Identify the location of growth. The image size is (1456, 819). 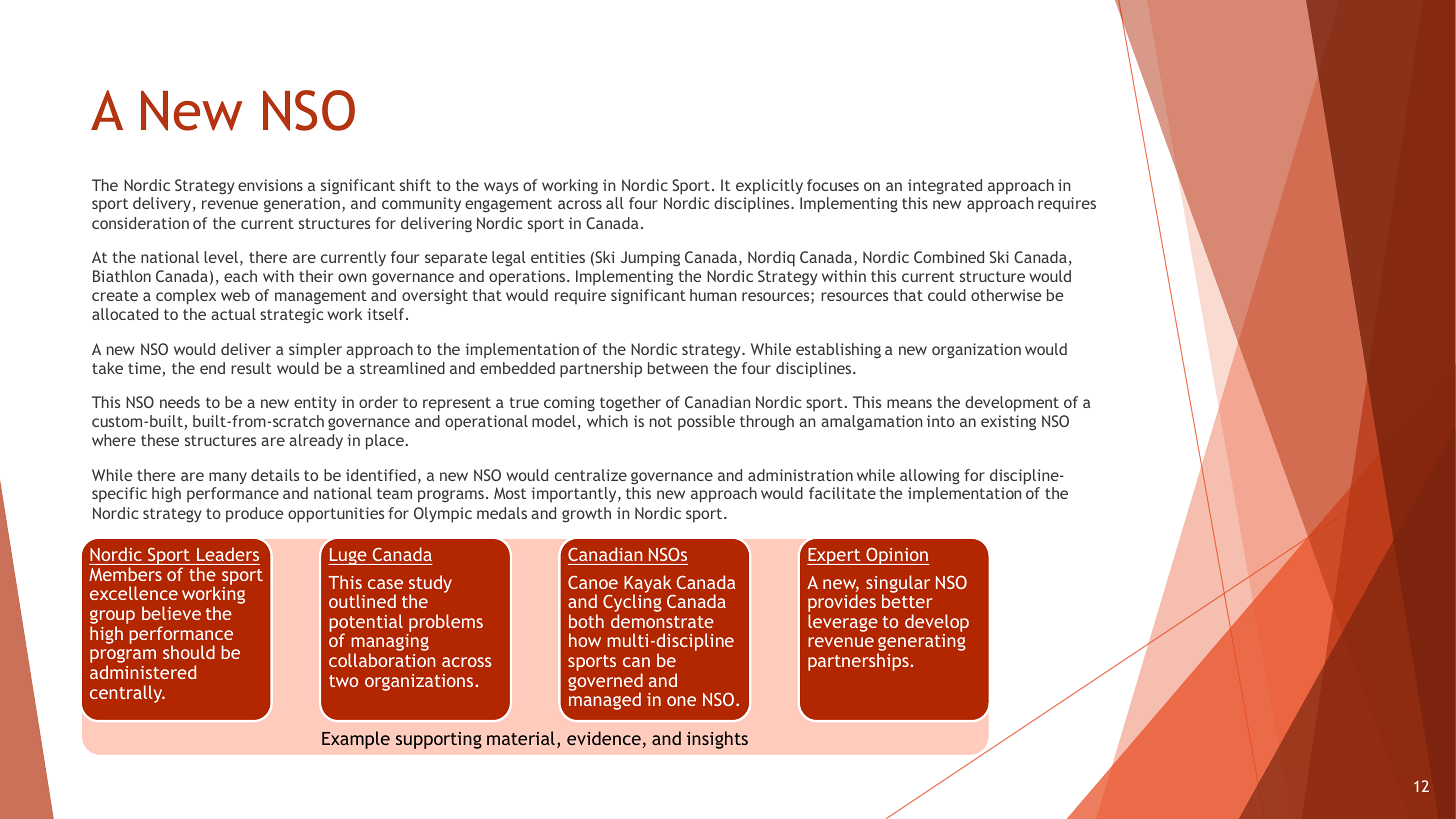
(586, 515).
